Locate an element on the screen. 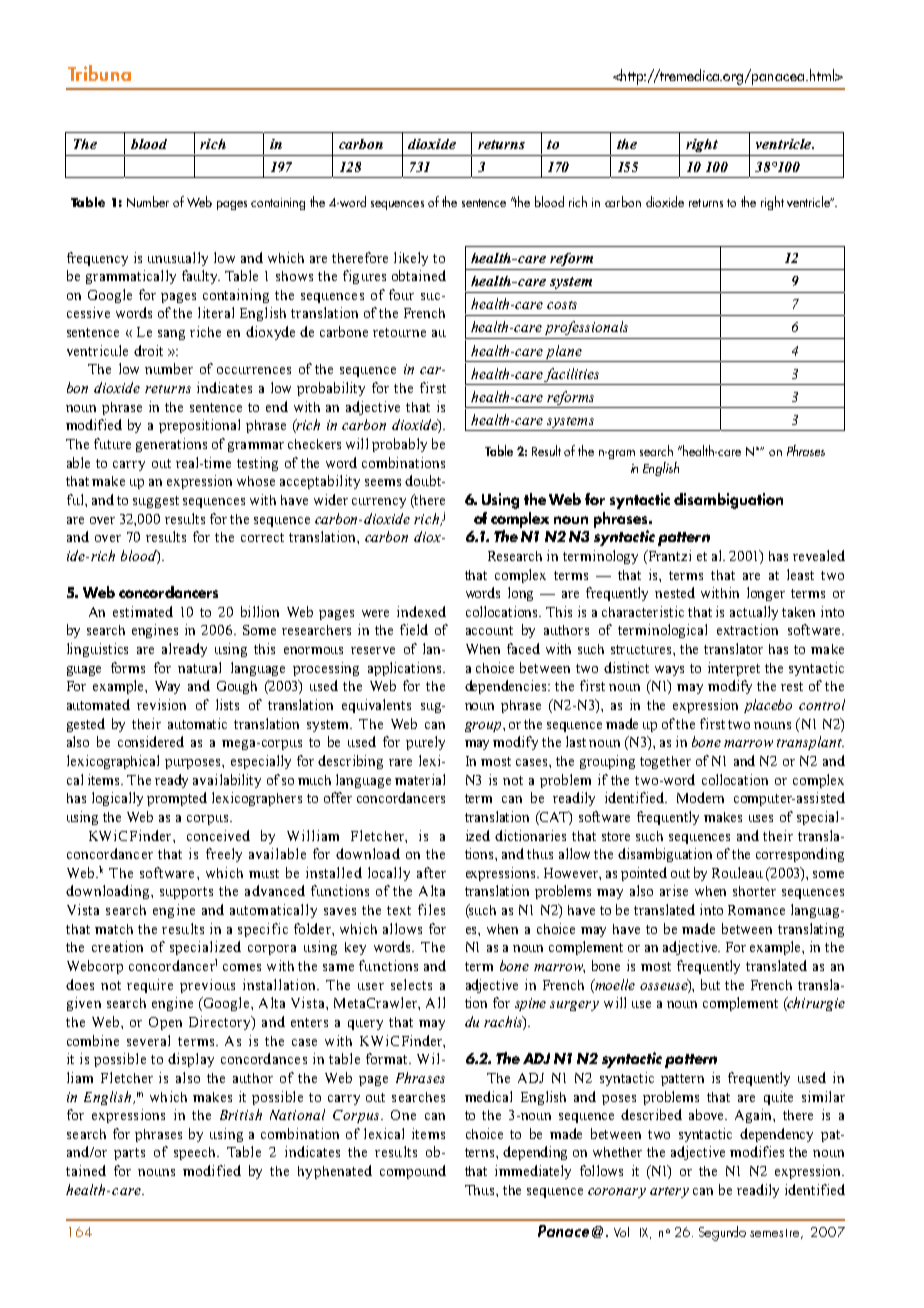  compound is located at coordinates (413, 1172).
